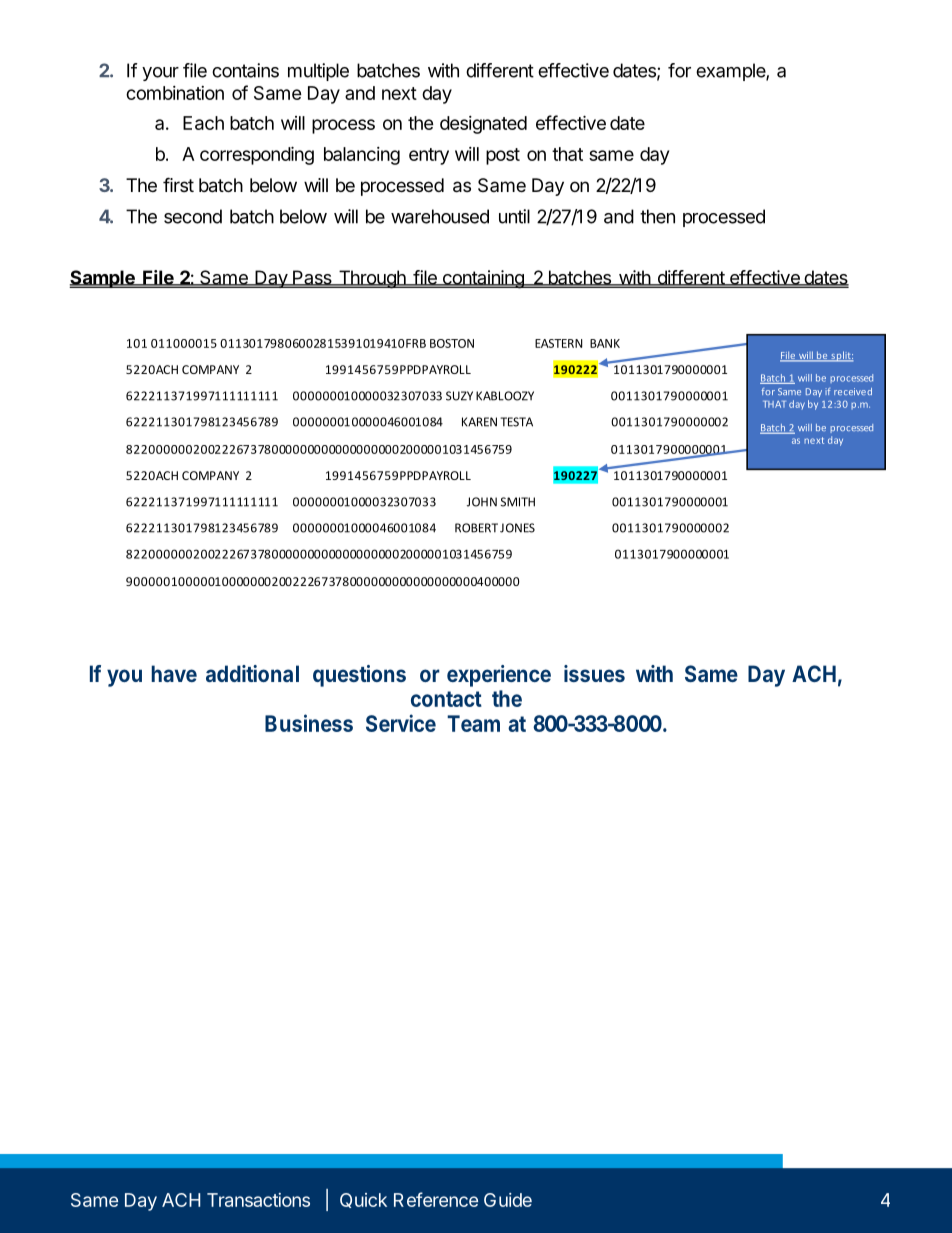  Describe the element at coordinates (508, 1200) in the screenshot. I see `Guide` at that location.
